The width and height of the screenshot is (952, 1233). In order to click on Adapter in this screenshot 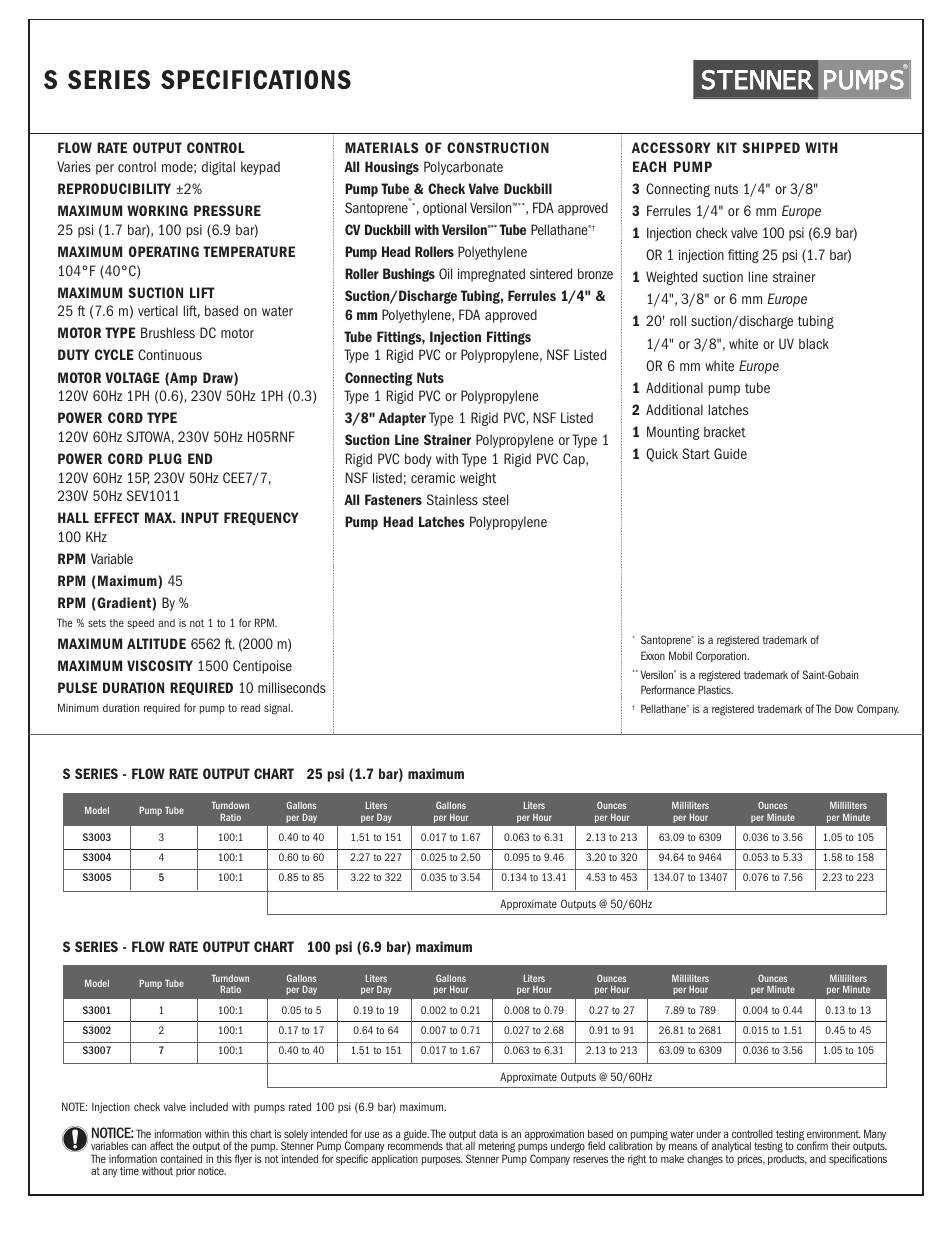, I will do `click(402, 419)`.
